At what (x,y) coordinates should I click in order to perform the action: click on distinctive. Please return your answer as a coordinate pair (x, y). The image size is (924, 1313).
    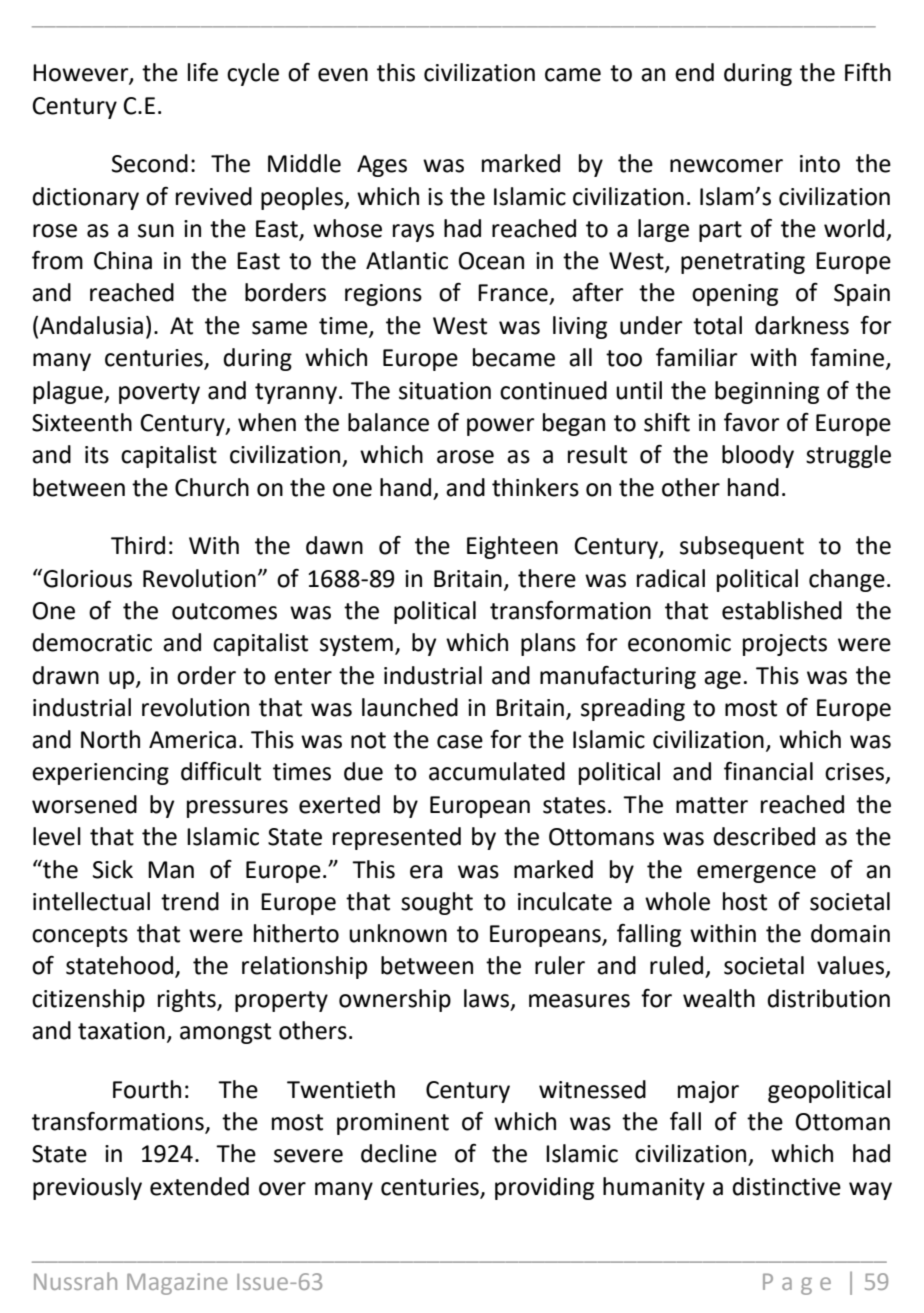
    Looking at the image, I should click on (786, 1186).
